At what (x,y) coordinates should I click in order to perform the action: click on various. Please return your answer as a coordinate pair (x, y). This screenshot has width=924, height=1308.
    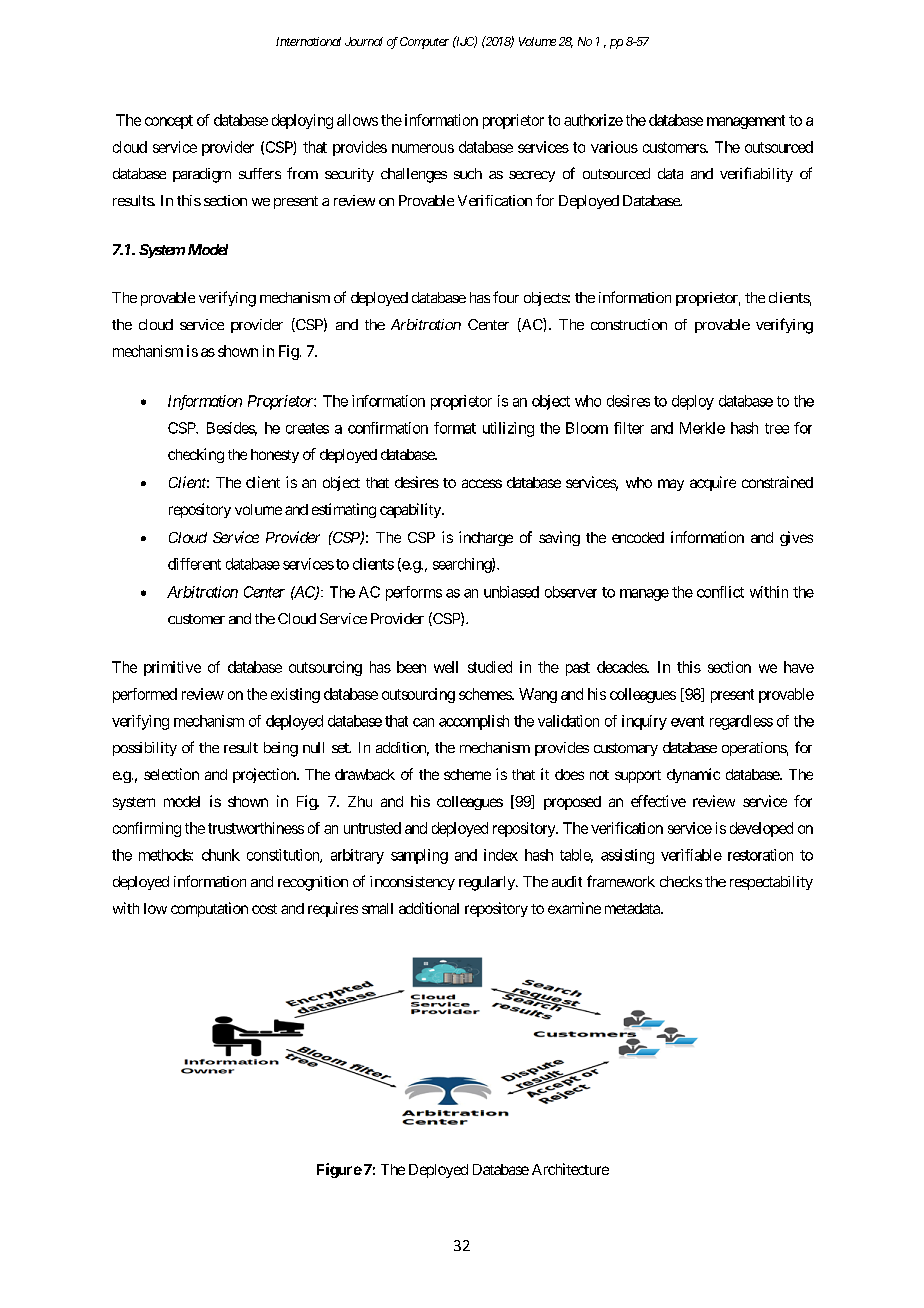
    Looking at the image, I should click on (614, 147).
